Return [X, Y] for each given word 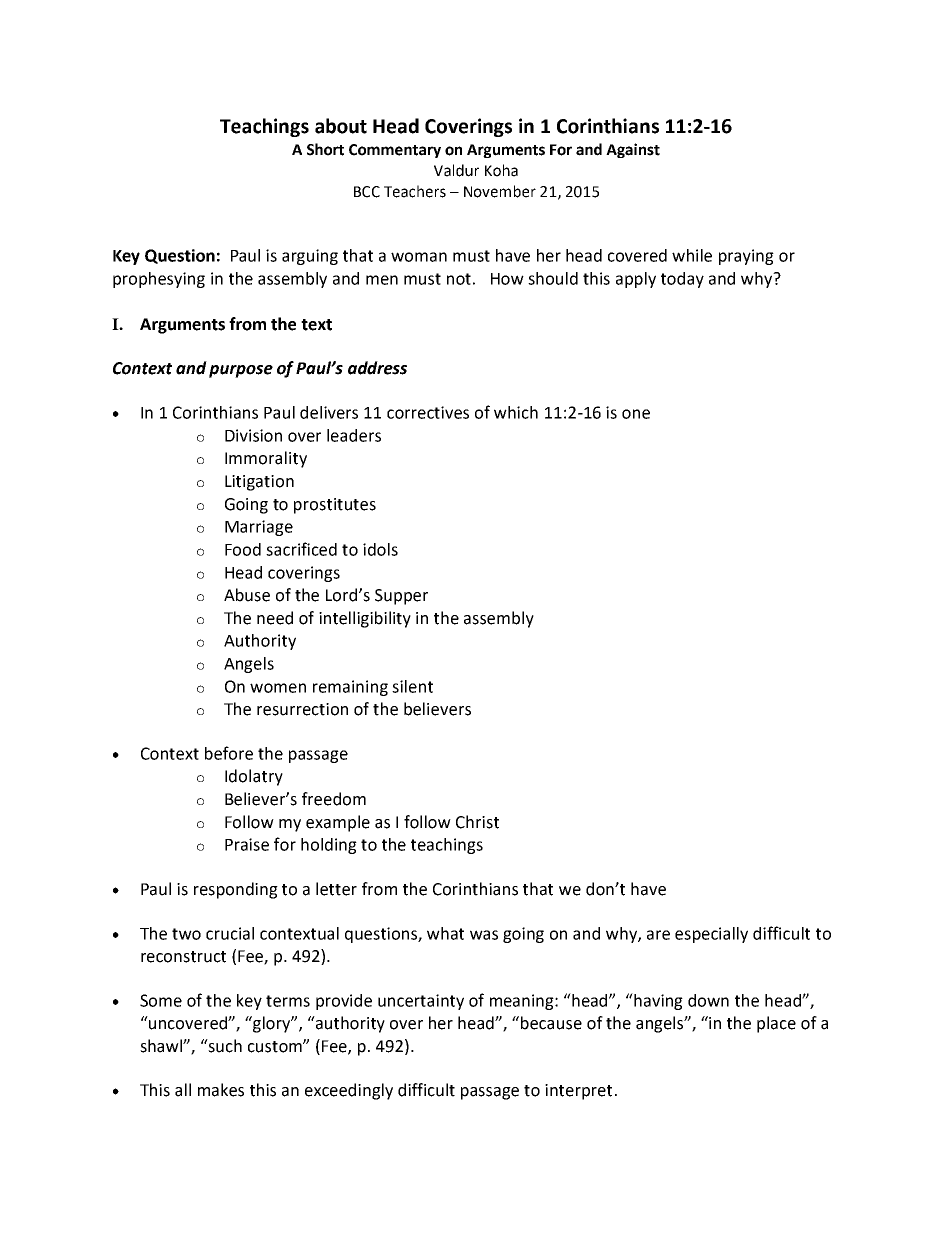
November [500, 191]
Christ [477, 822]
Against [633, 150]
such [224, 1046]
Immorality [266, 459]
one [636, 414]
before [229, 753]
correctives [428, 412]
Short [325, 149]
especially [711, 935]
